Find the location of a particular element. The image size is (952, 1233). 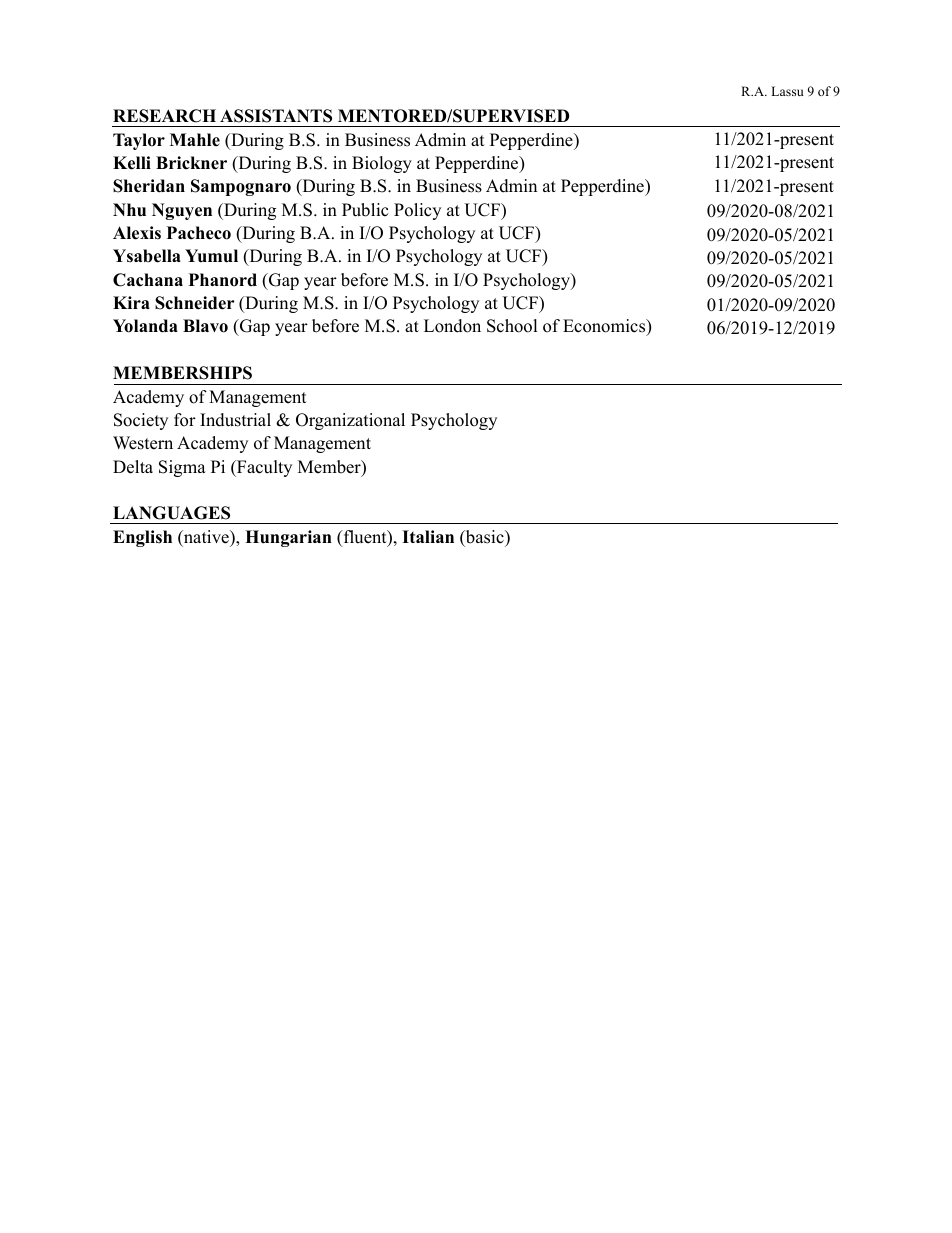

RESEARCH is located at coordinates (164, 116).
